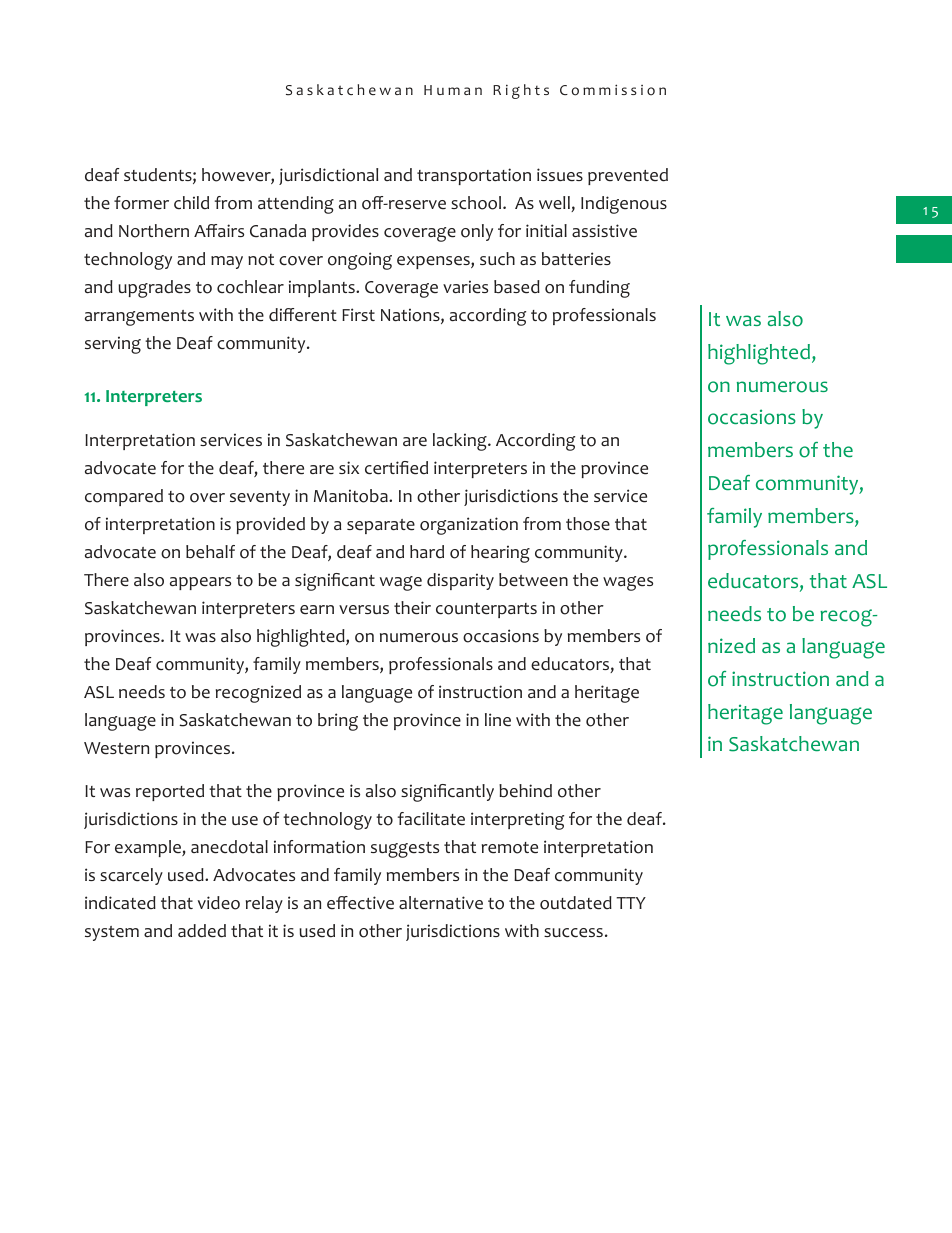  Describe the element at coordinates (202, 931) in the screenshot. I see `added` at that location.
